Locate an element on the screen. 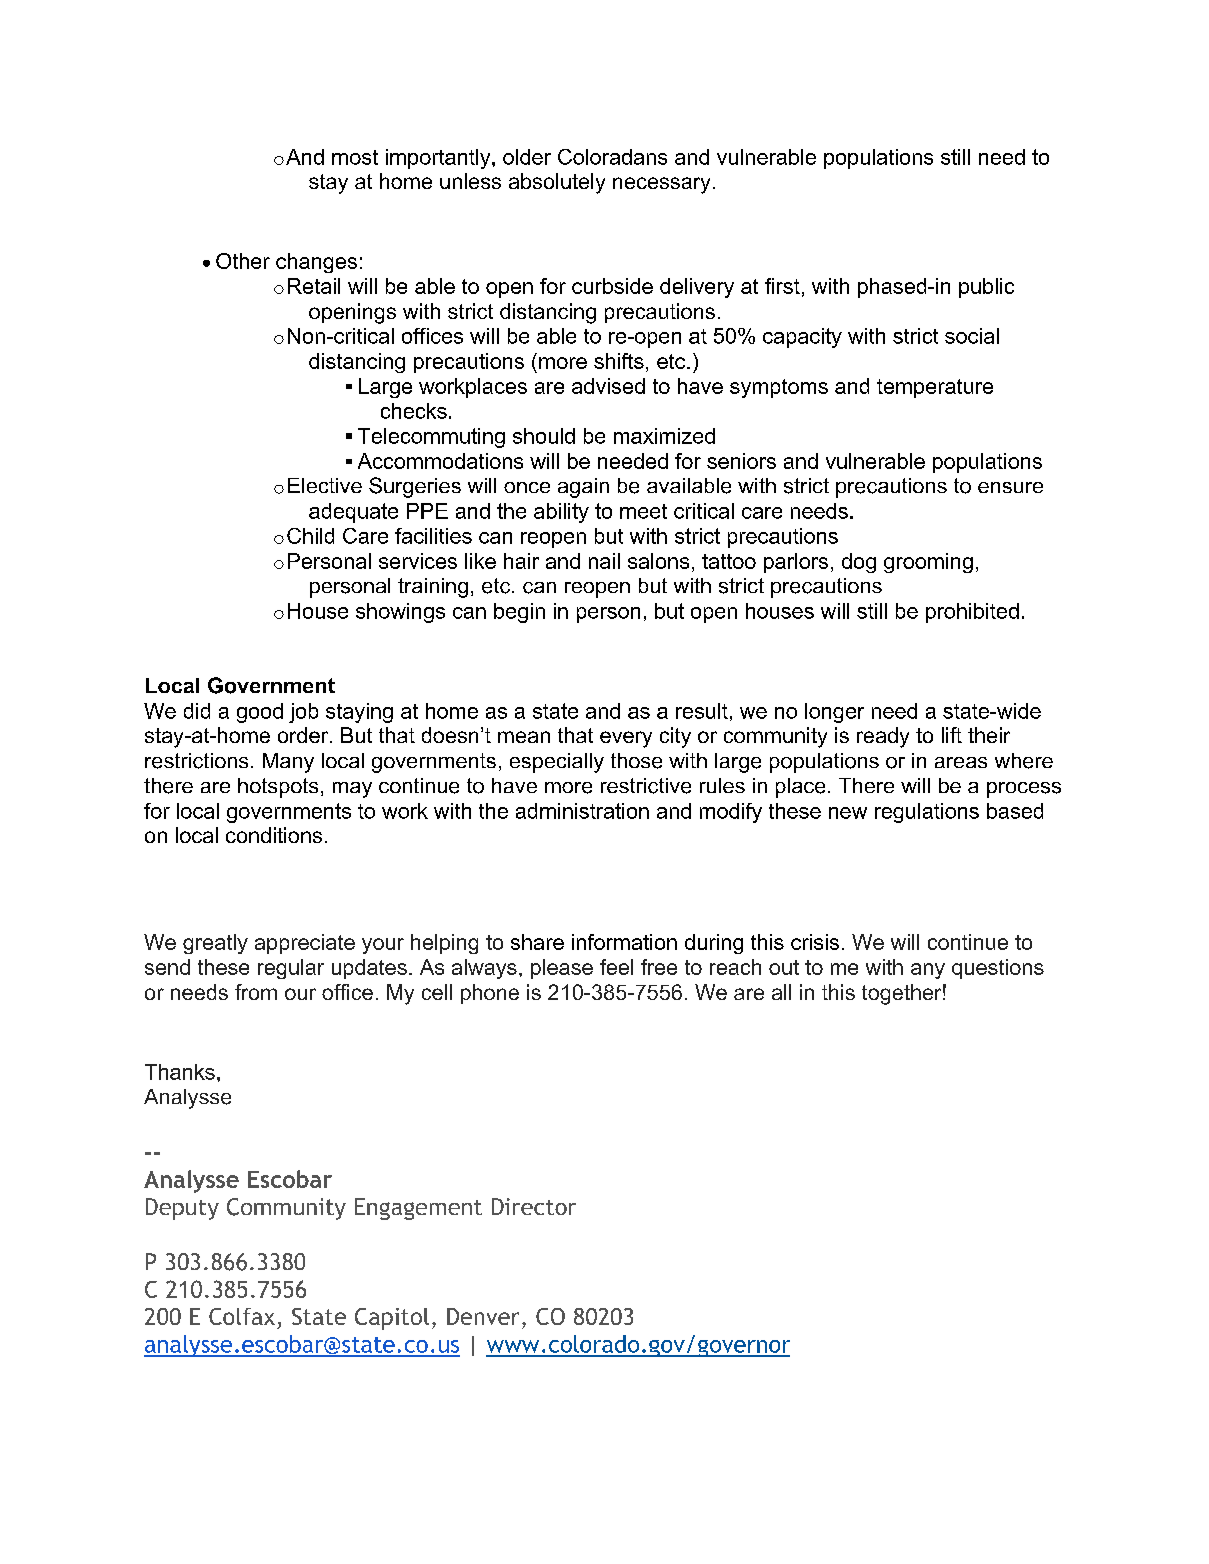  absolutely is located at coordinates (557, 183).
